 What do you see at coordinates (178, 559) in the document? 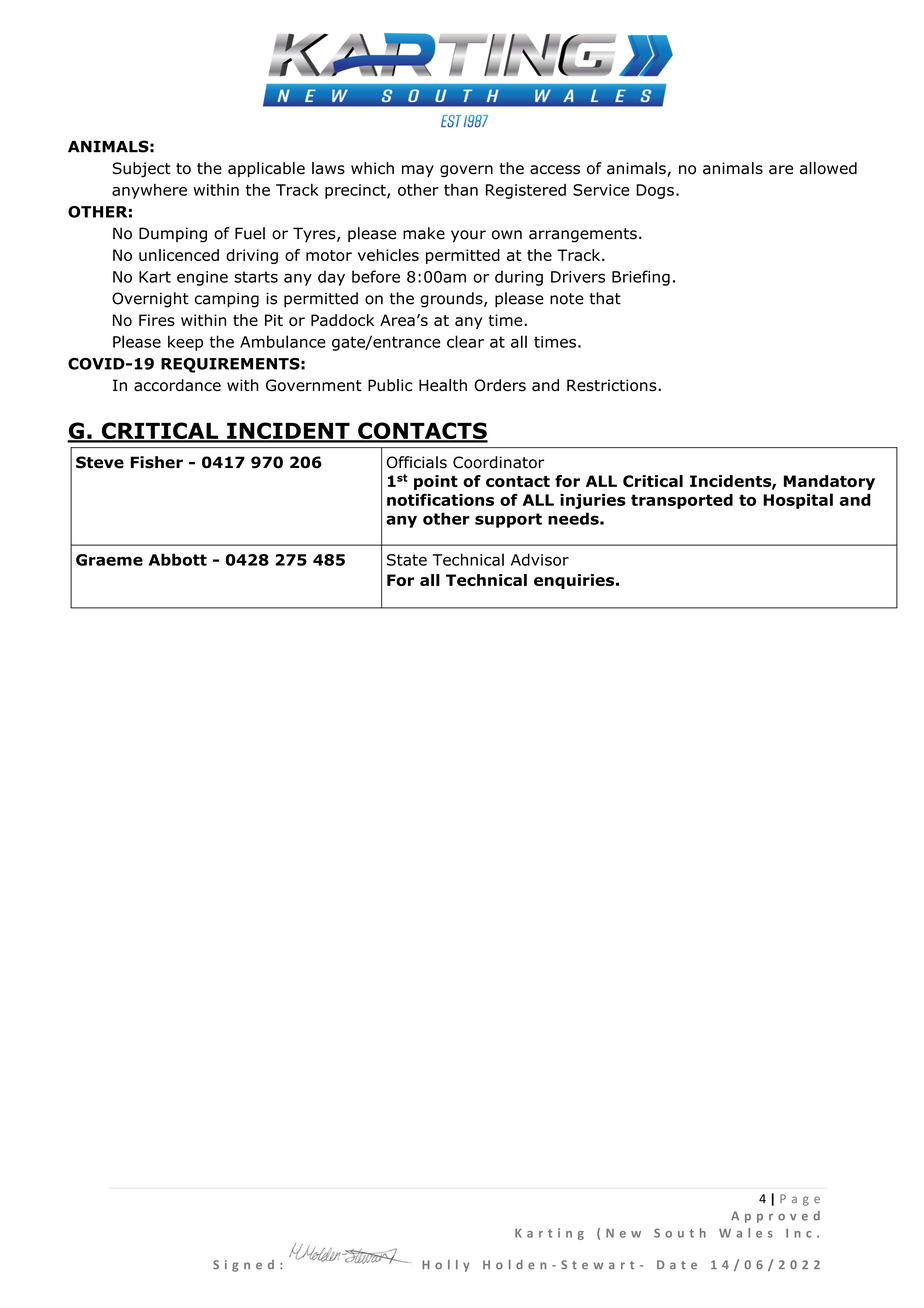
I see `Abbott` at bounding box center [178, 559].
